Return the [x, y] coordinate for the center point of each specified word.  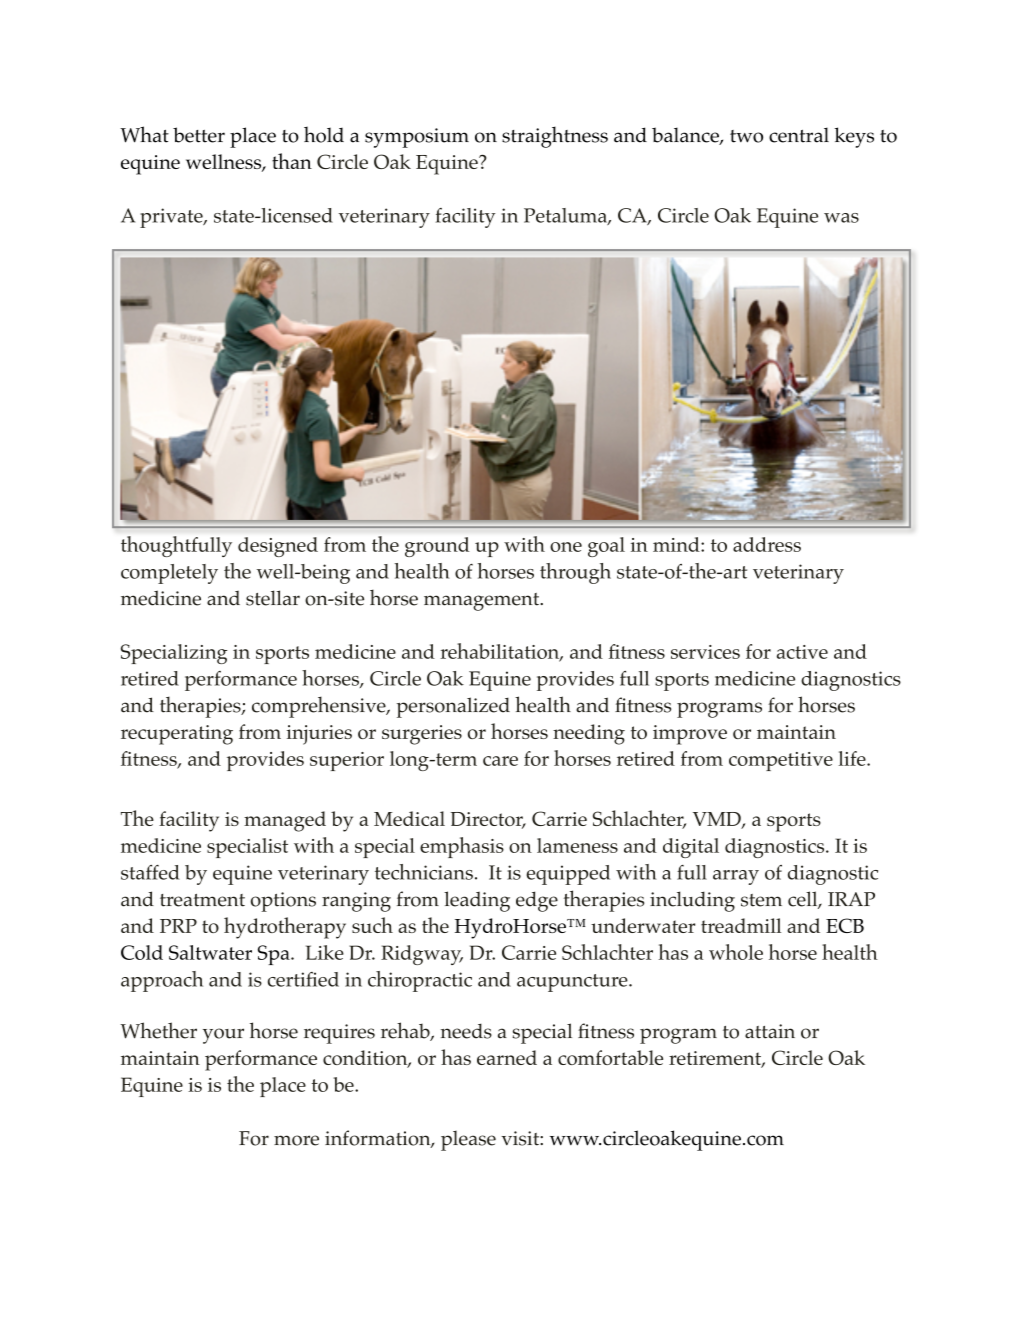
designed [278, 547]
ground [437, 547]
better [199, 135]
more [296, 1140]
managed [285, 821]
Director [487, 820]
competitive [781, 761]
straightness [555, 137]
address [767, 544]
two [746, 136]
